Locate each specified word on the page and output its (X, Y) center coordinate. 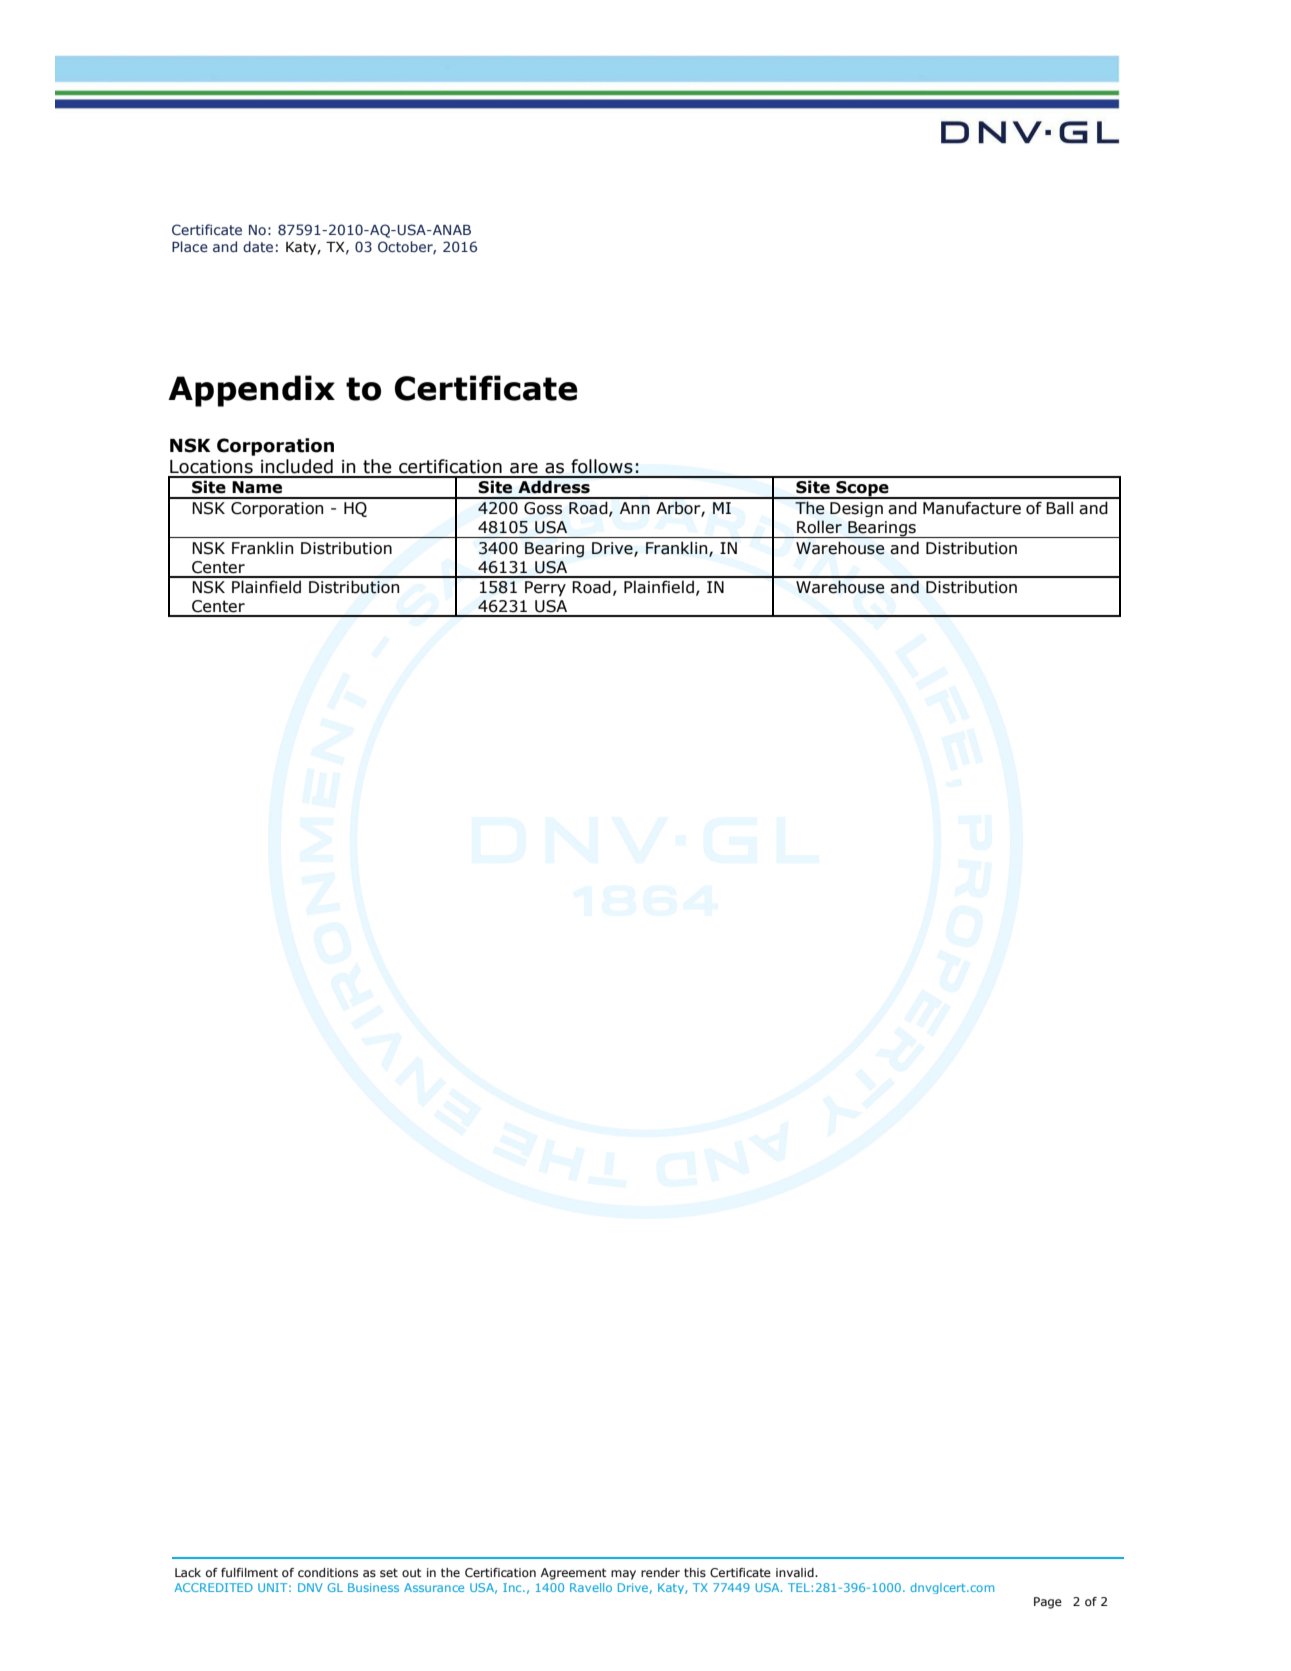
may (623, 1575)
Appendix (251, 391)
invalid (796, 1572)
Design (856, 509)
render (660, 1572)
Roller (819, 527)
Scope (862, 490)
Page (1048, 1603)
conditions (328, 1572)
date (258, 246)
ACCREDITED (213, 1587)
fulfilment (249, 1572)
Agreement (574, 1574)
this (695, 1572)
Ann (635, 508)
